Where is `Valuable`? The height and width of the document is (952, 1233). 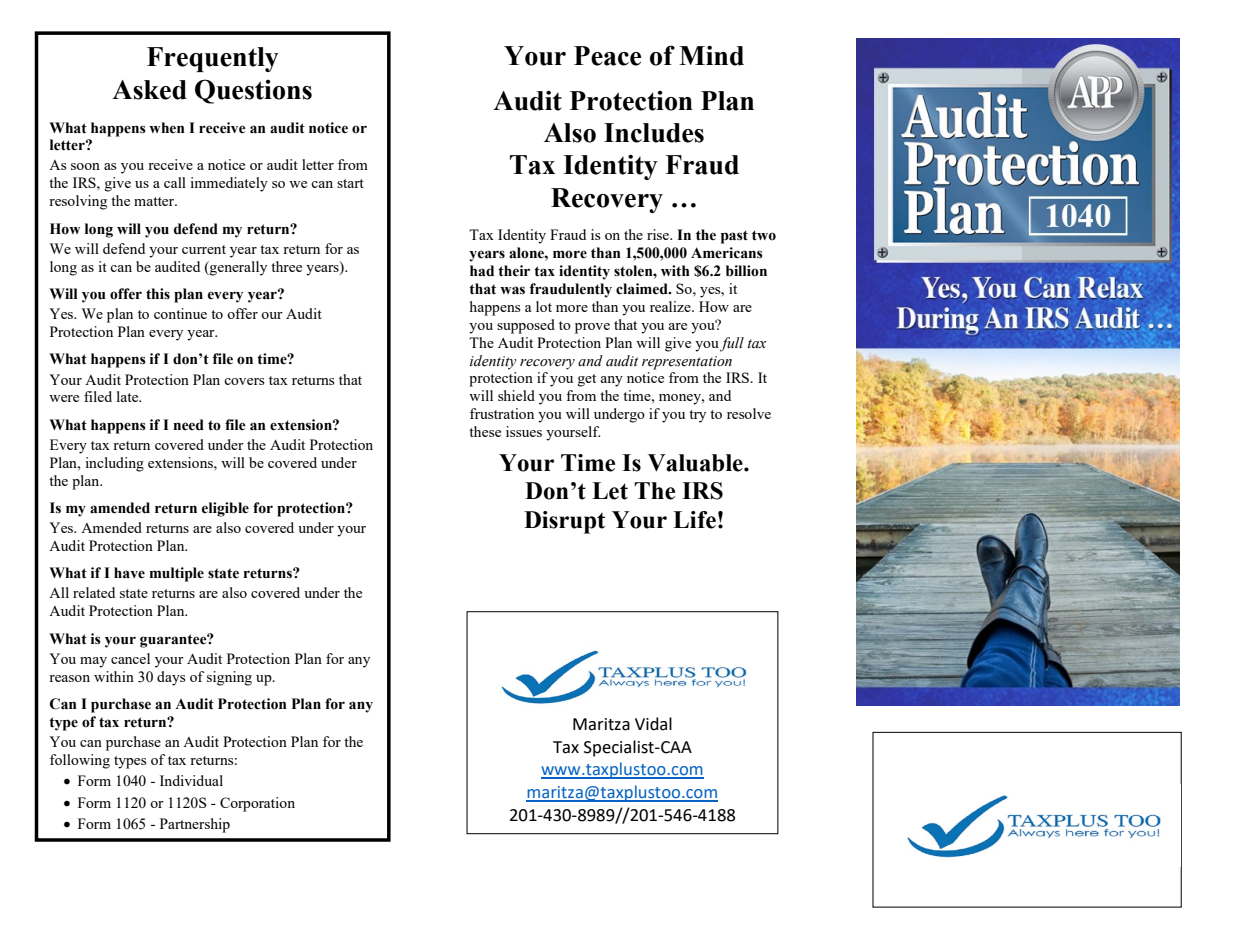 Valuable is located at coordinates (696, 463).
